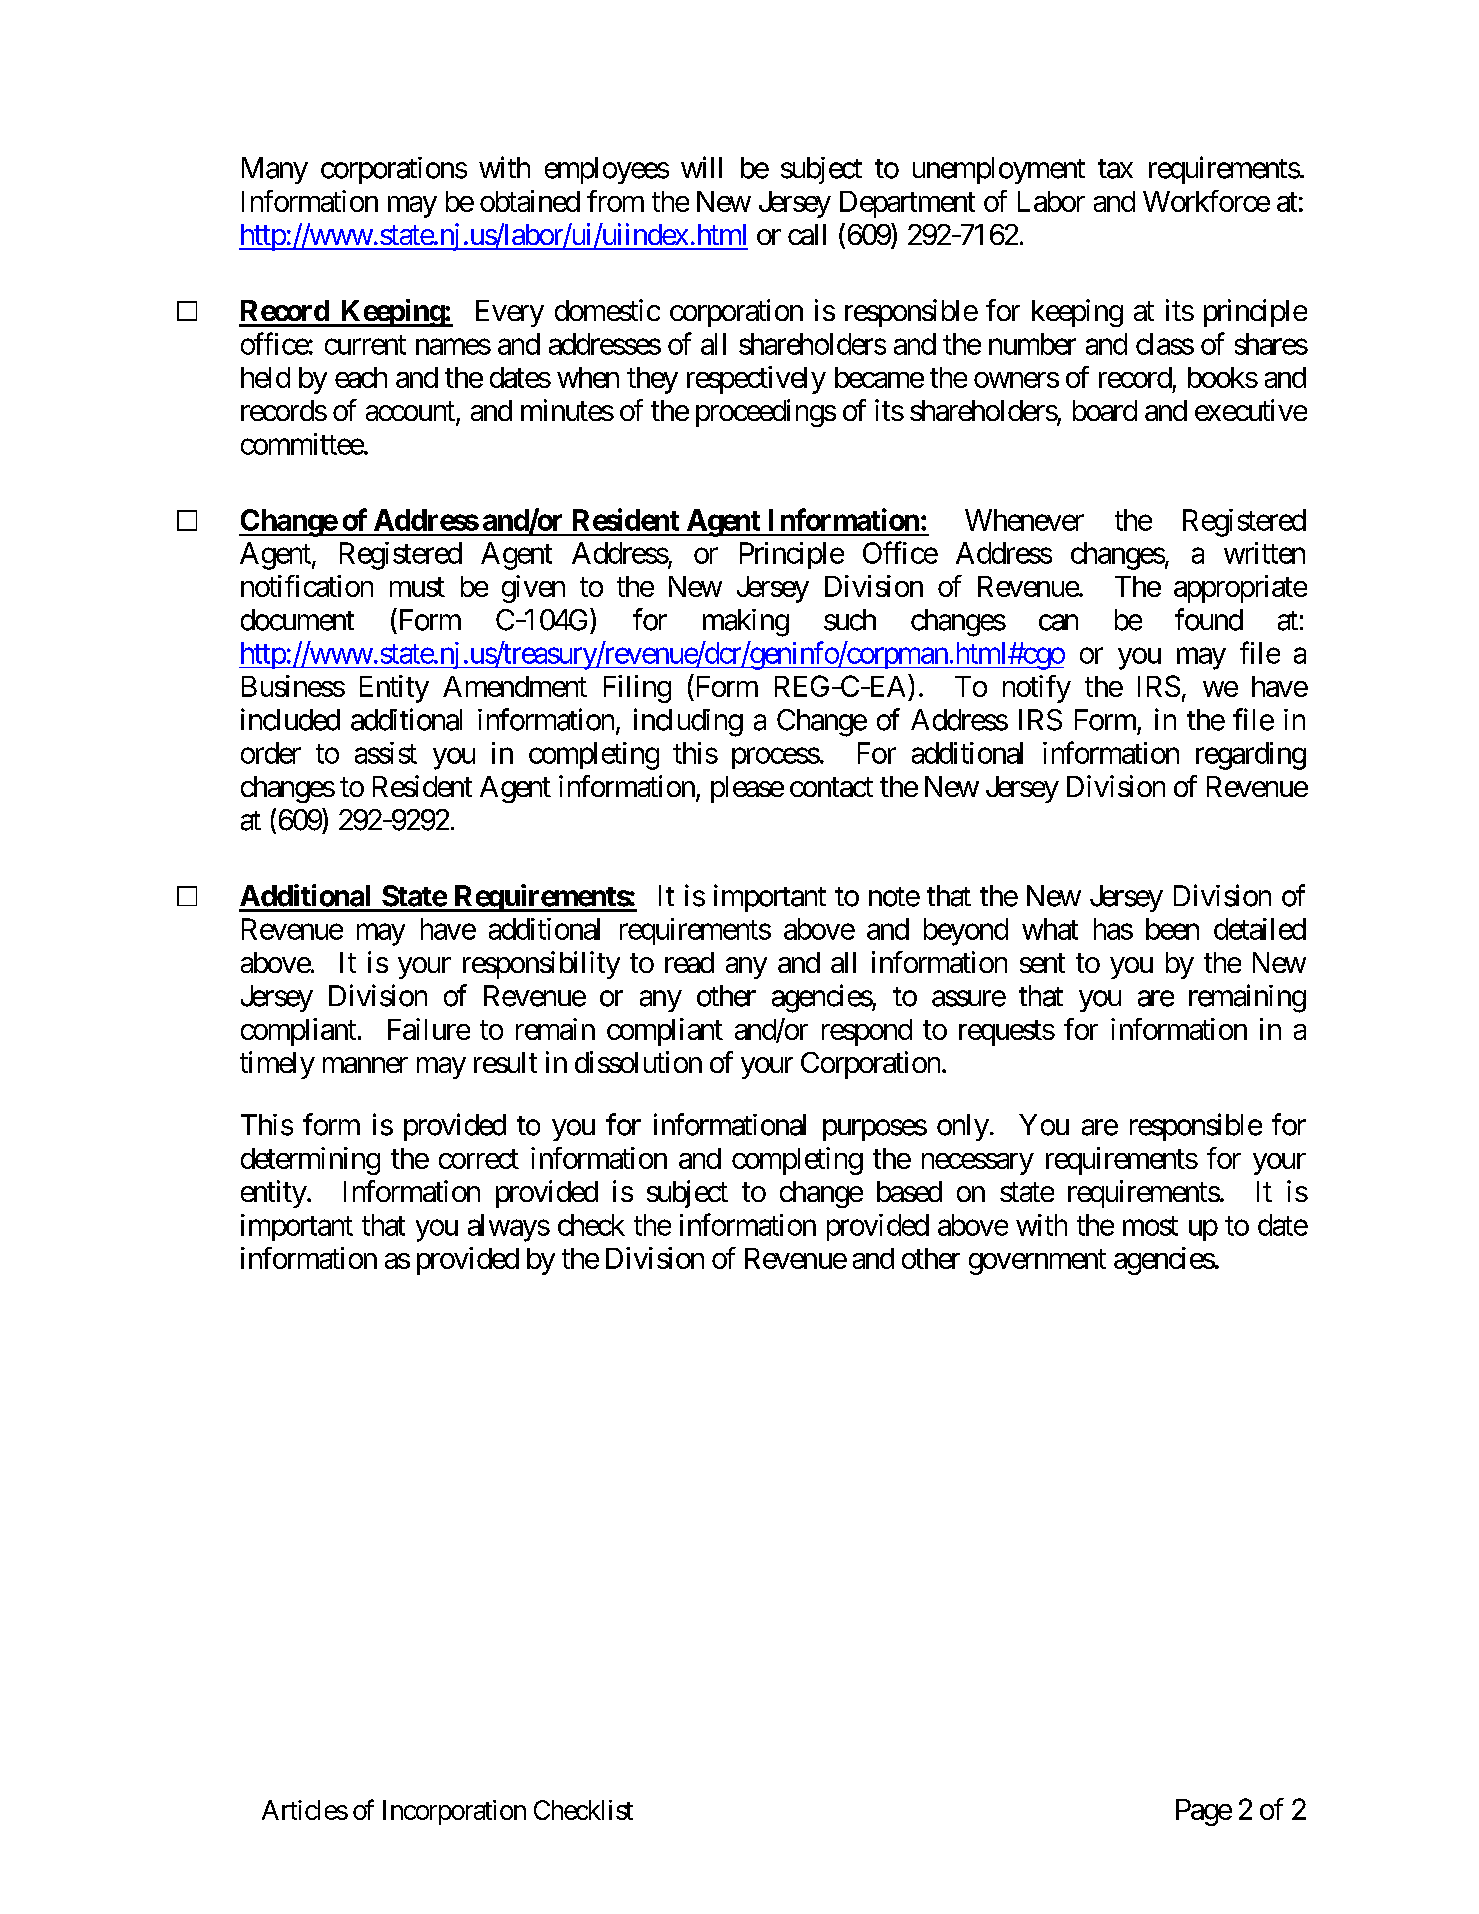 Image resolution: width=1479 pixels, height=1914 pixels. I want to click on call, so click(807, 234).
